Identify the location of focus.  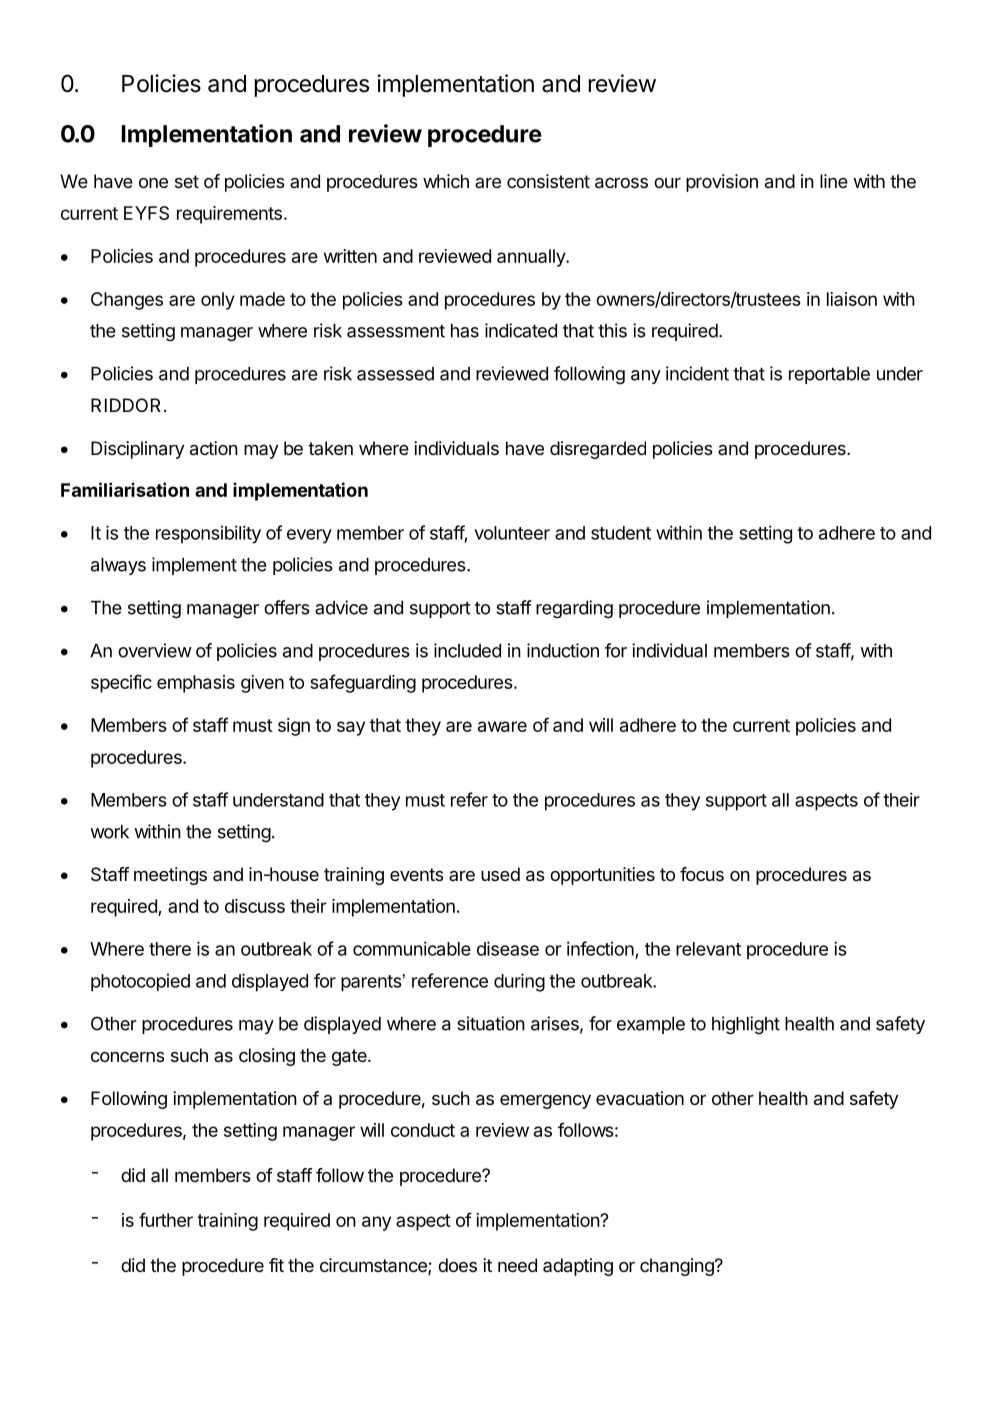
(702, 874).
